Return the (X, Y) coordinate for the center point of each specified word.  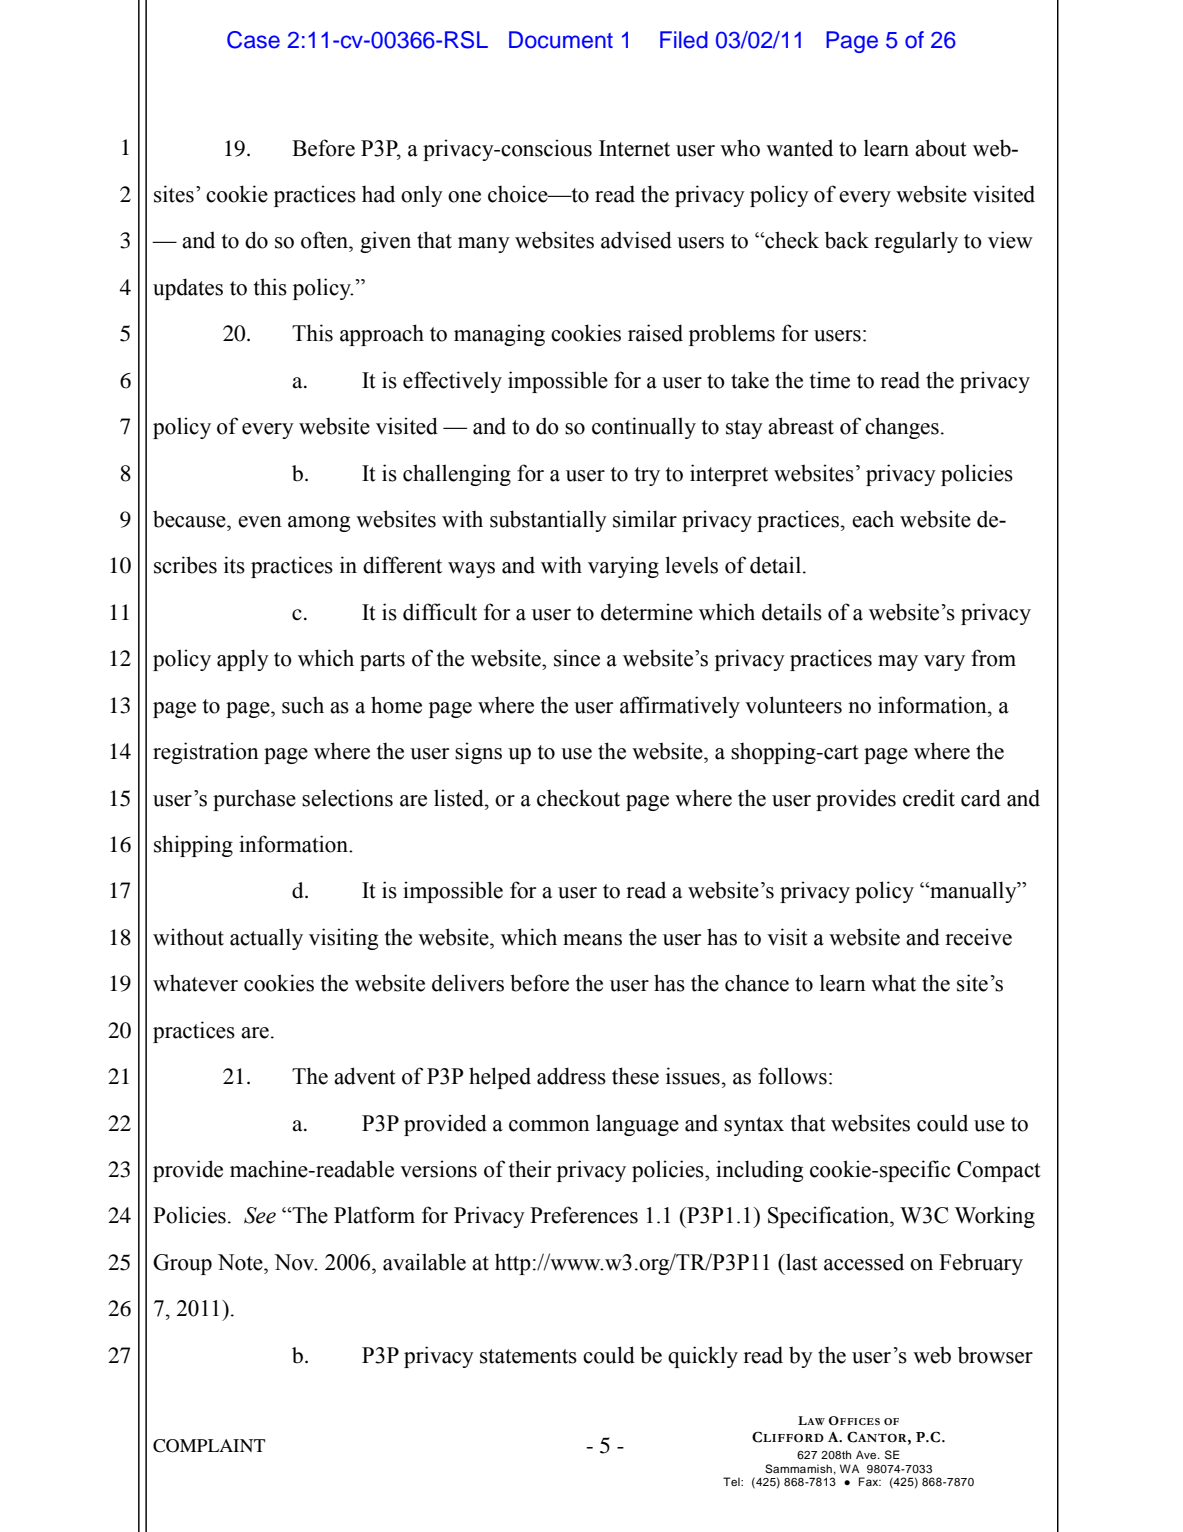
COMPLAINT (209, 1446)
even (260, 522)
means (592, 940)
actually (266, 939)
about (941, 148)
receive (978, 937)
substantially (548, 521)
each (873, 519)
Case (253, 40)
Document (561, 40)
